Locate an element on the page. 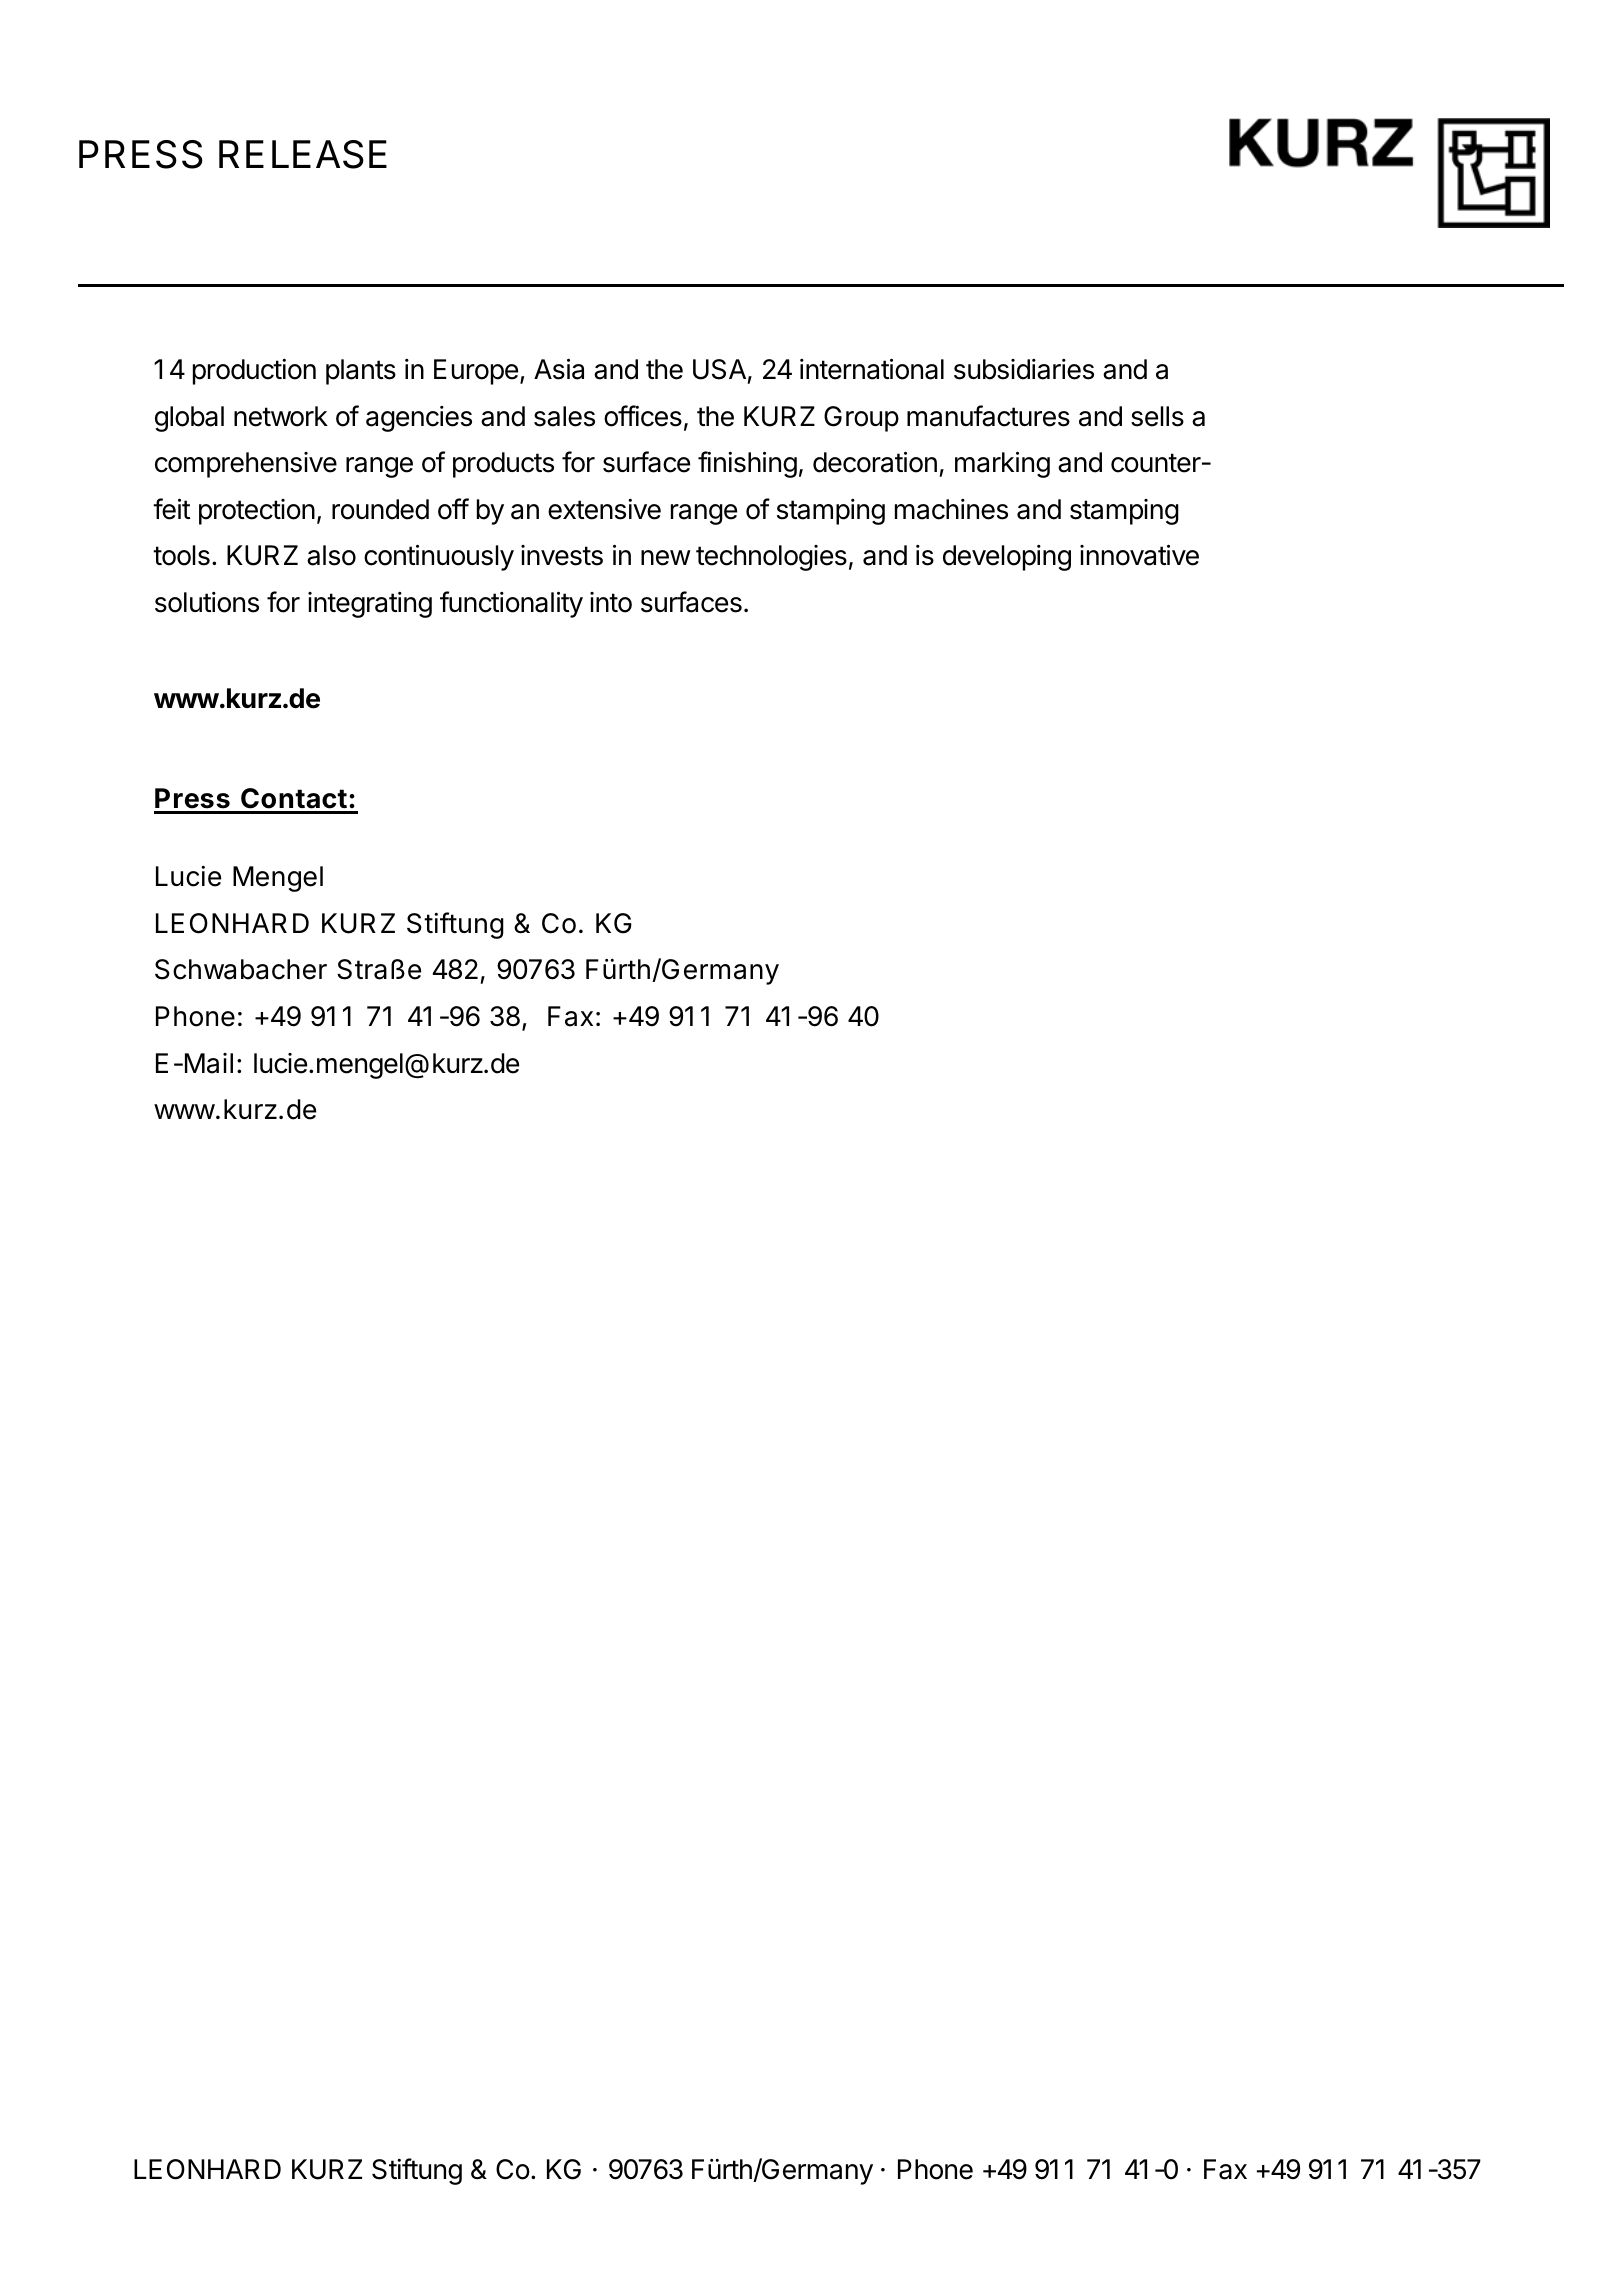  USA is located at coordinates (719, 369).
